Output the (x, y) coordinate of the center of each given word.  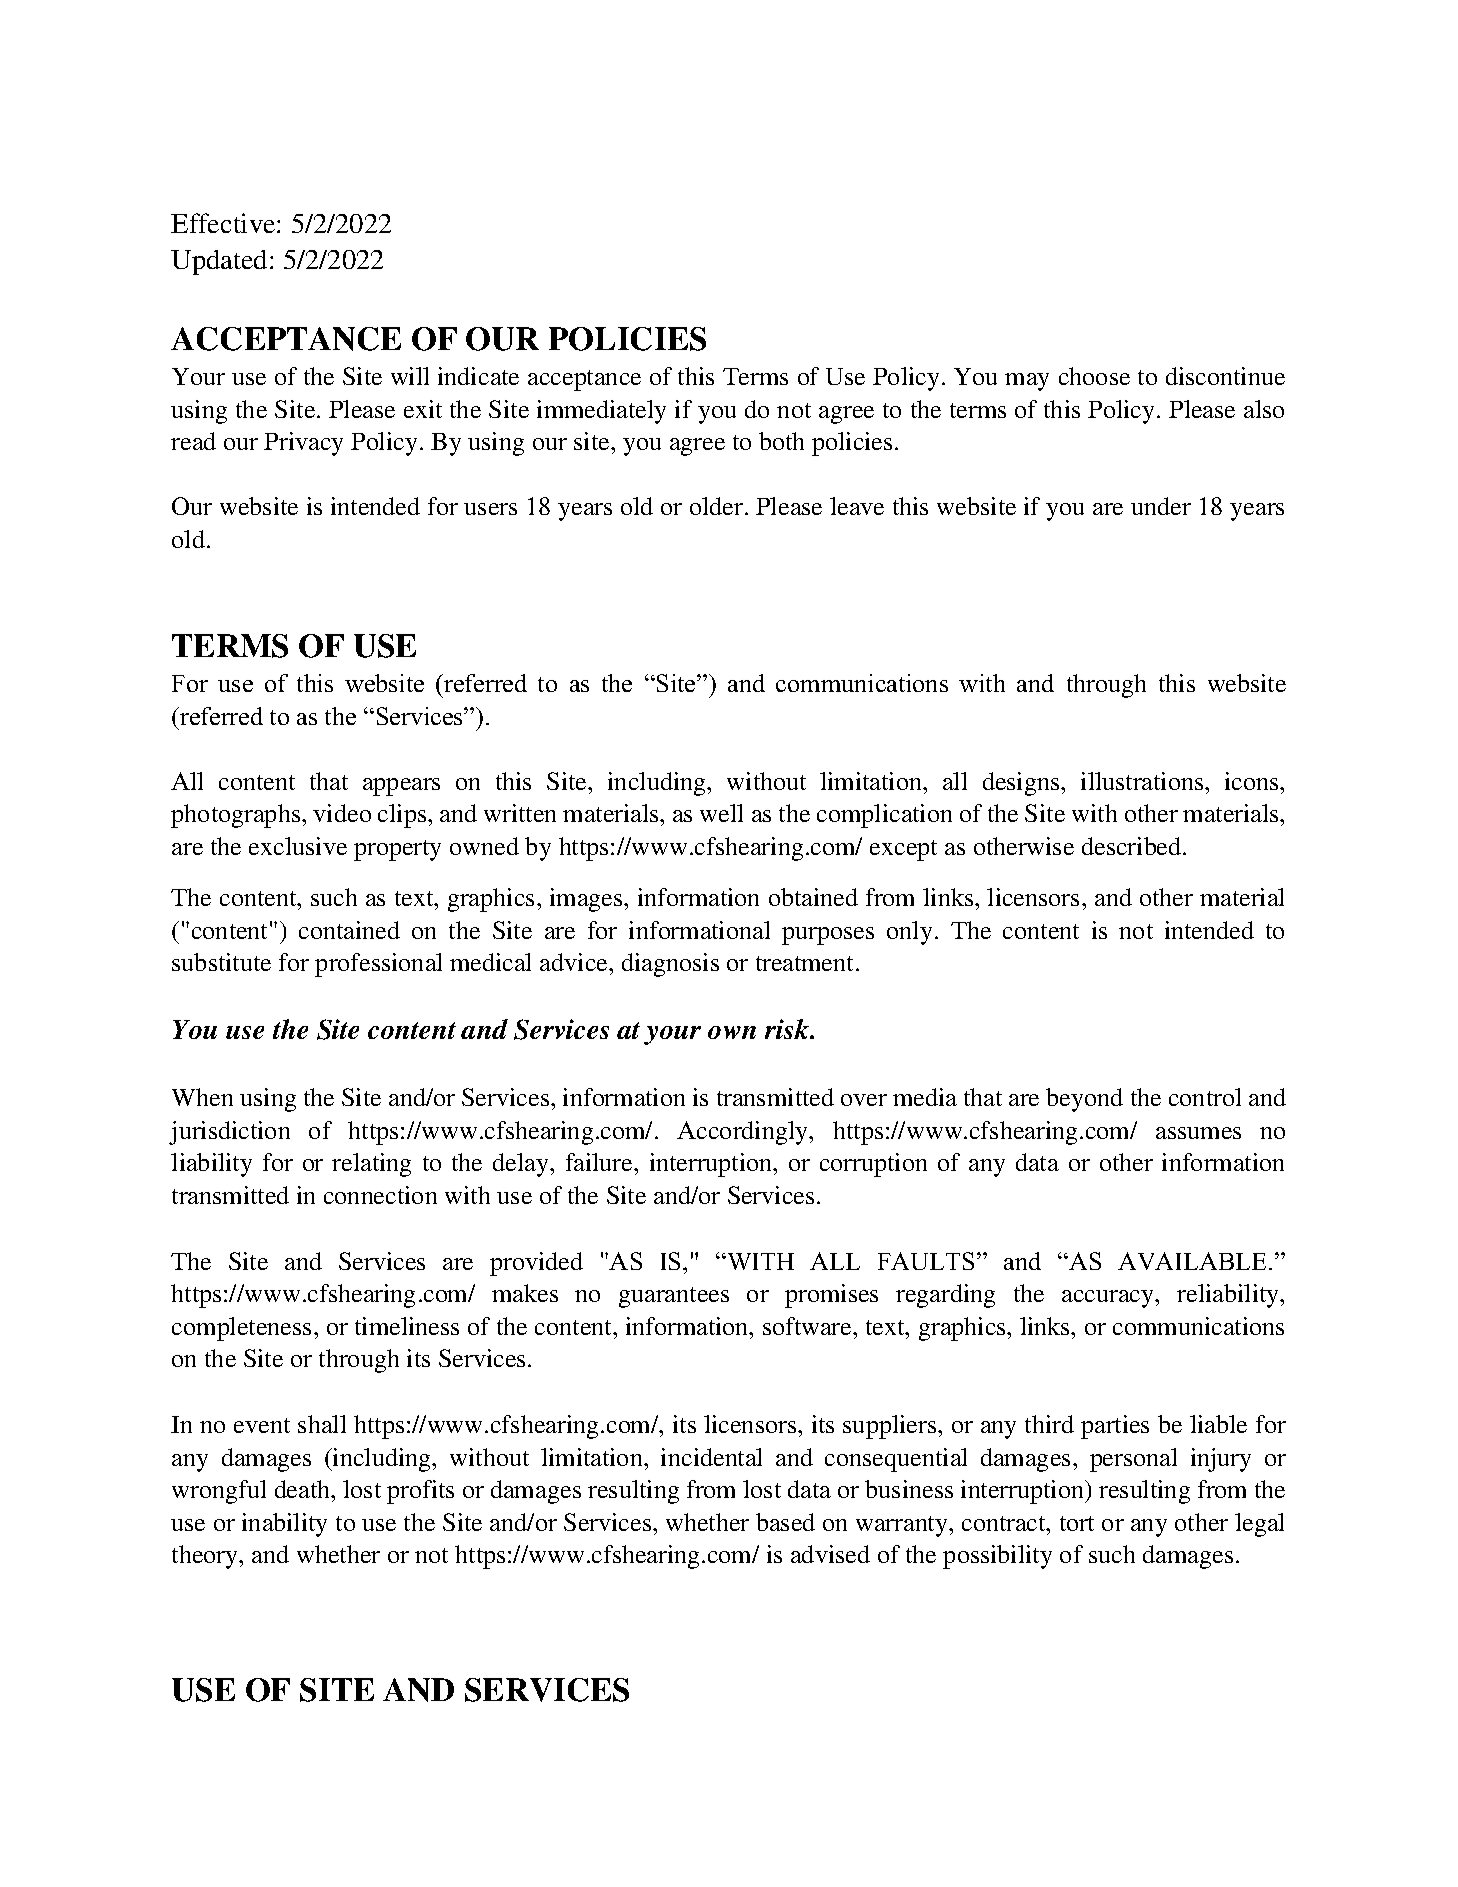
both (781, 441)
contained (349, 930)
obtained (813, 897)
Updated (219, 262)
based (785, 1522)
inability (284, 1525)
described (1133, 846)
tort (1077, 1523)
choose (1094, 376)
